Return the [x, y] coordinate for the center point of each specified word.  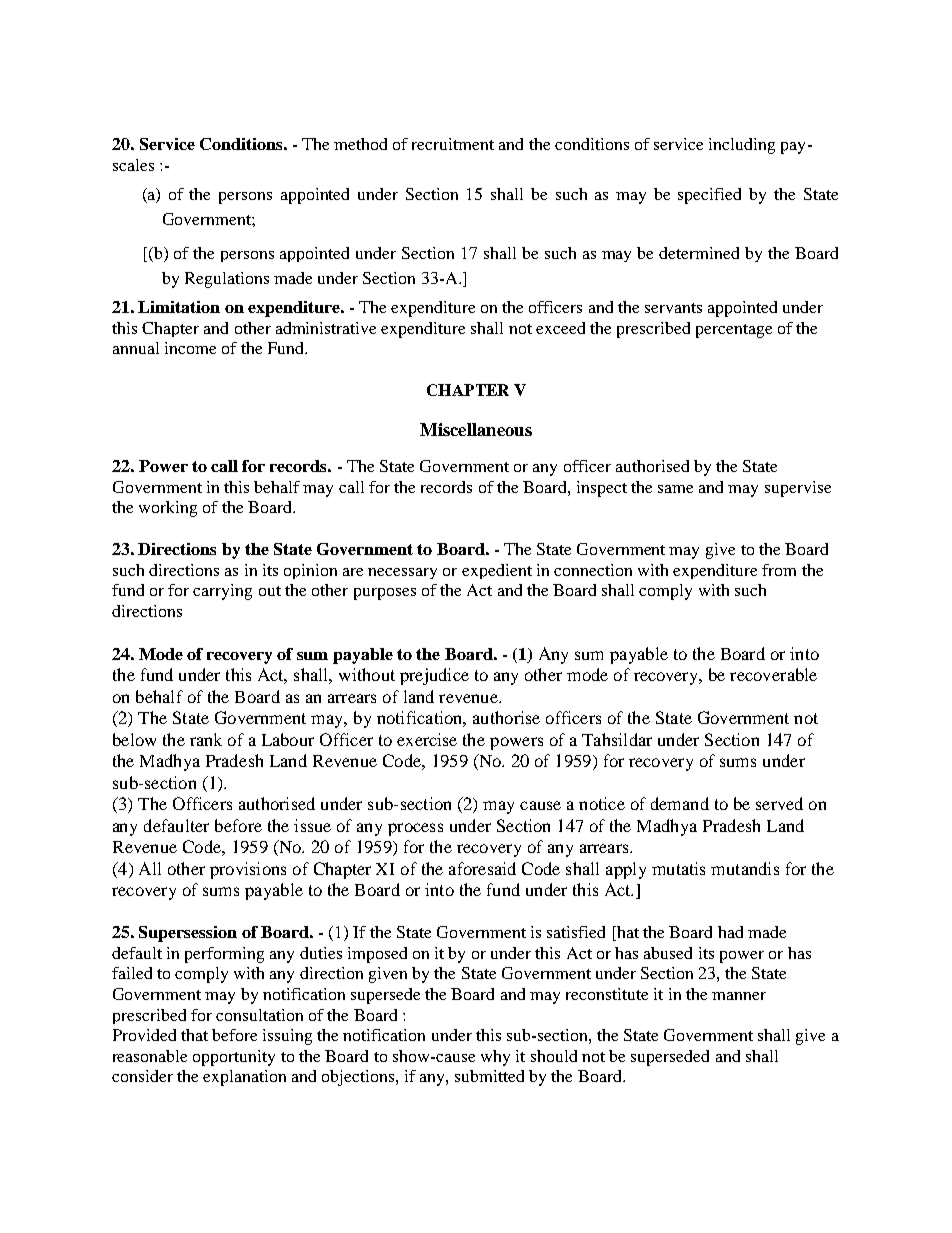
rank [206, 739]
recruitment [453, 144]
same [675, 489]
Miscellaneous [476, 429]
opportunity [234, 1058]
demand [680, 803]
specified [709, 196]
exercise [427, 739]
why [495, 1058]
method [360, 144]
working [168, 509]
